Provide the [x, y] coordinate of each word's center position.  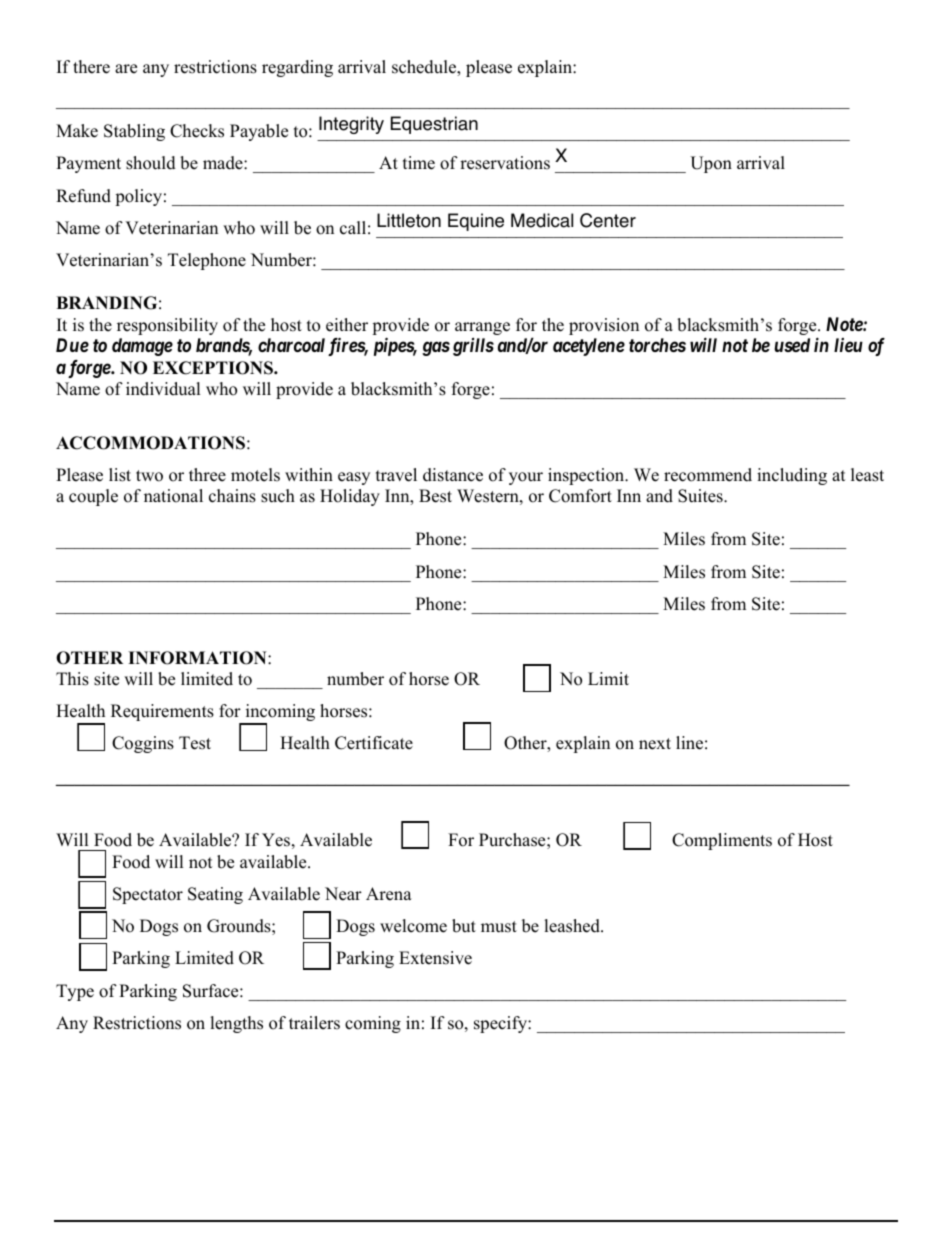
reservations [505, 163]
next [655, 744]
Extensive [435, 958]
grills [473, 347]
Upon [711, 164]
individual [163, 389]
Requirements [162, 712]
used [792, 345]
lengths [236, 1024]
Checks [197, 131]
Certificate [374, 743]
